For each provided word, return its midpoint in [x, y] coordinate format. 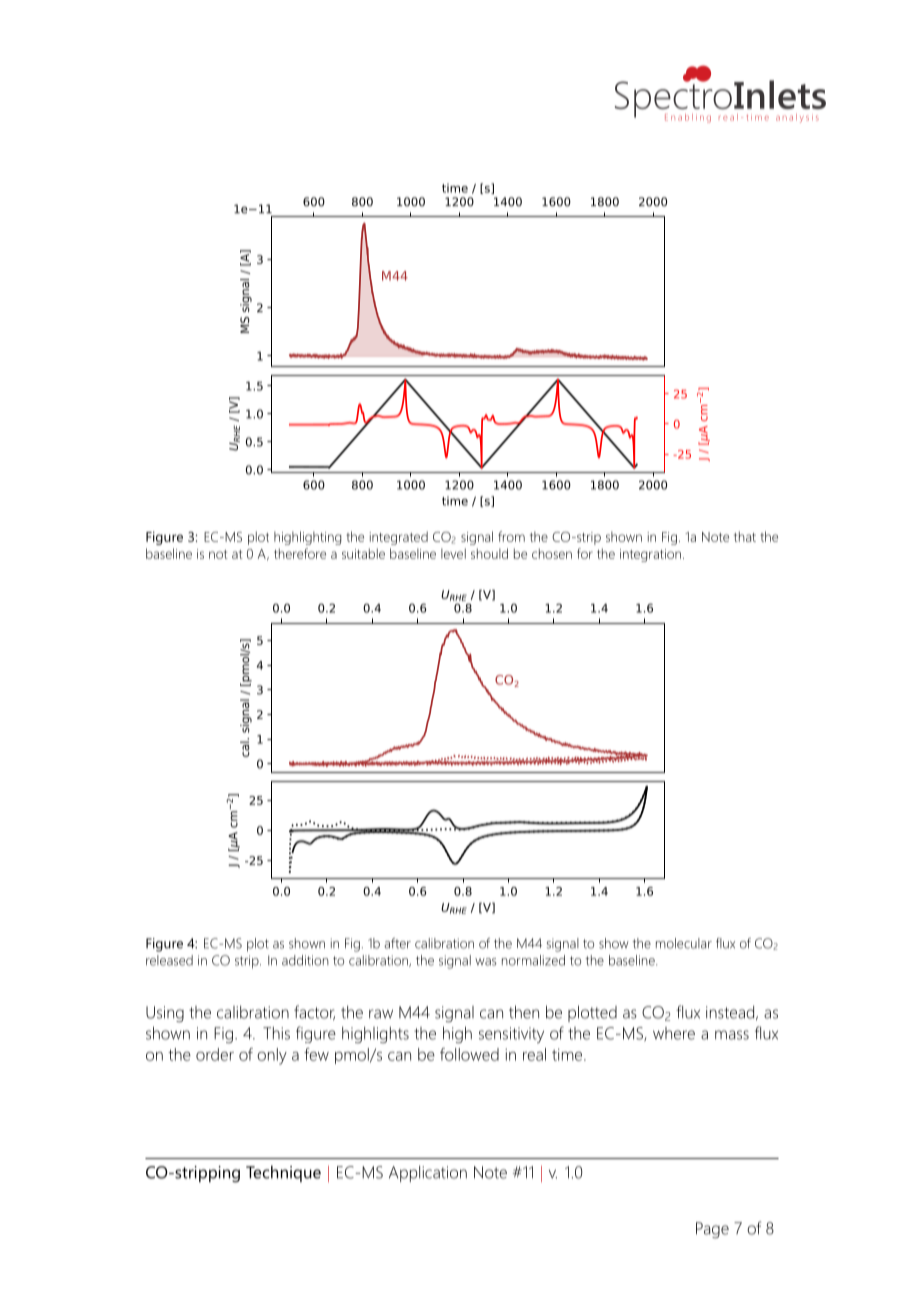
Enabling [688, 118]
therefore [300, 553]
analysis [797, 118]
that [745, 536]
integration [652, 555]
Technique [283, 1173]
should [489, 553]
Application [428, 1174]
